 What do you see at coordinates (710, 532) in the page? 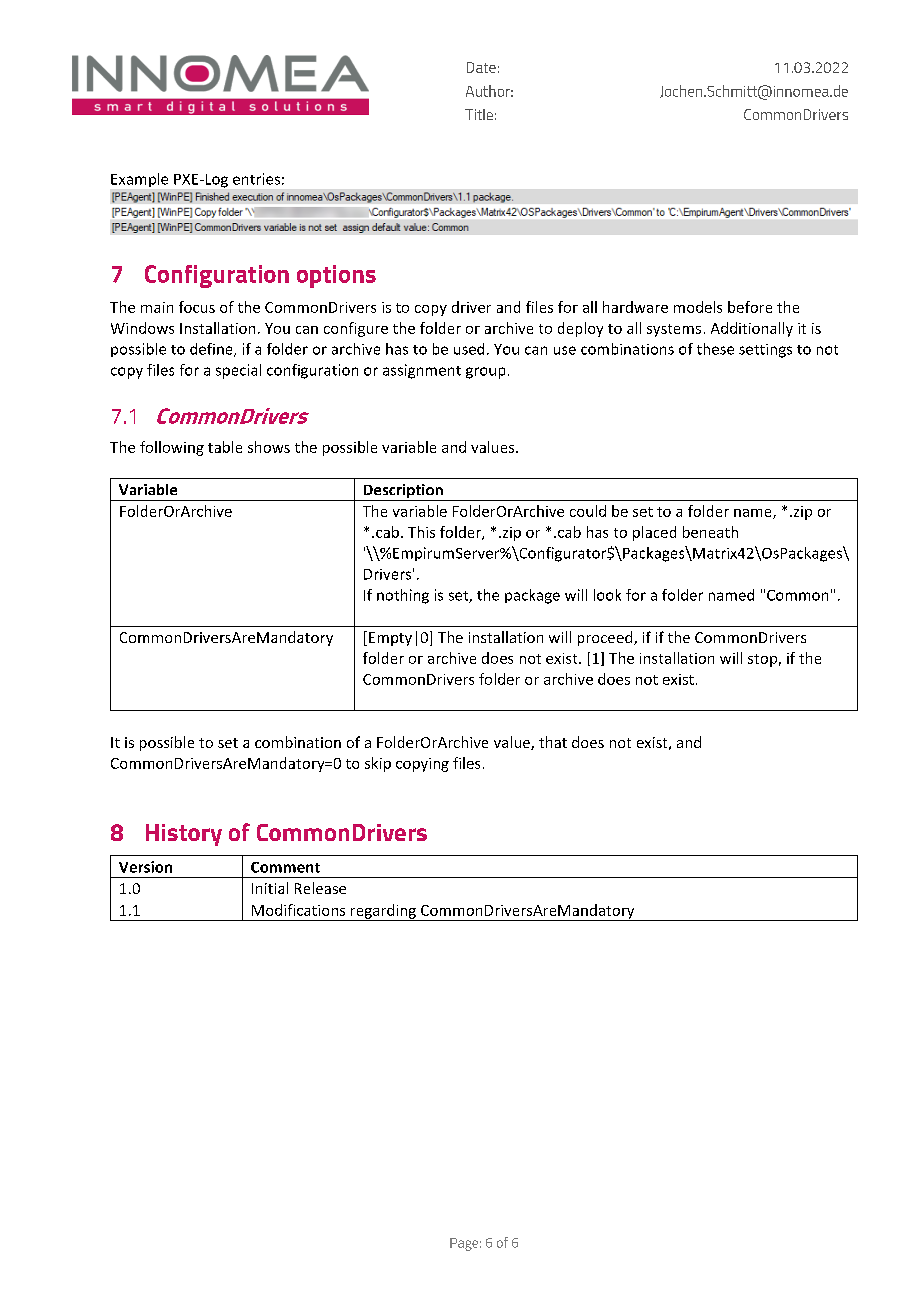
I see `beneath` at bounding box center [710, 532].
